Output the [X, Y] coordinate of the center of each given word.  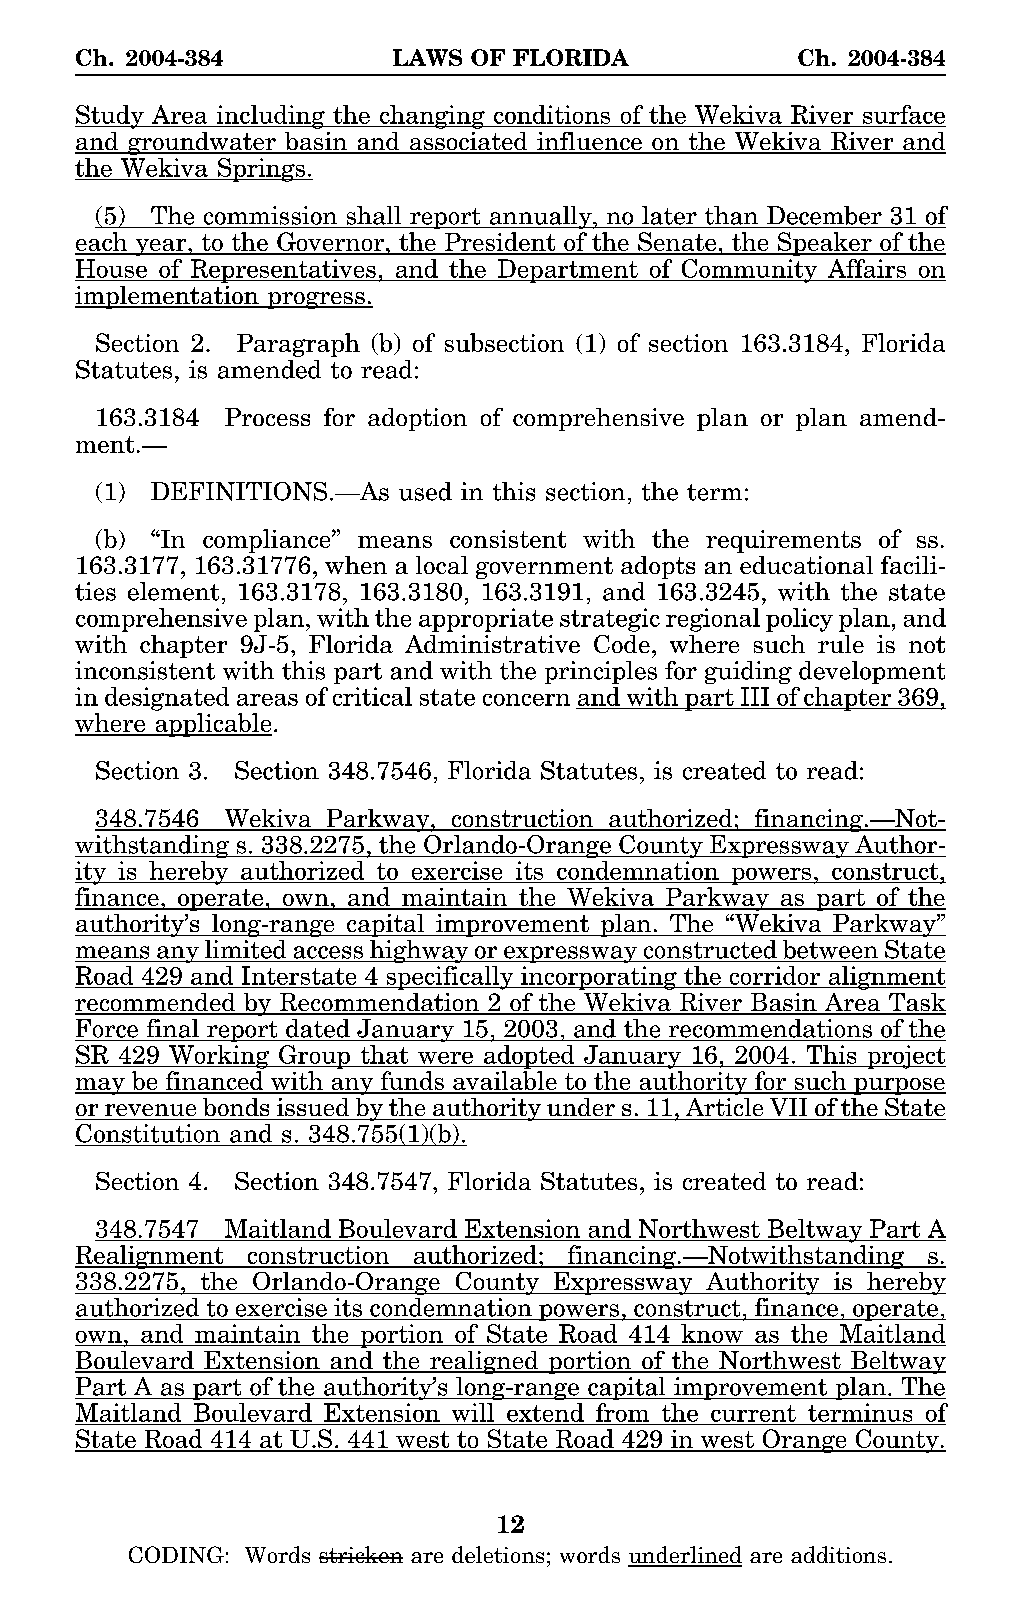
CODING [176, 1554]
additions [838, 1554]
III [755, 696]
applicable [212, 725]
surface [904, 114]
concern [526, 700]
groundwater [202, 143]
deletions [498, 1554]
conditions [552, 114]
